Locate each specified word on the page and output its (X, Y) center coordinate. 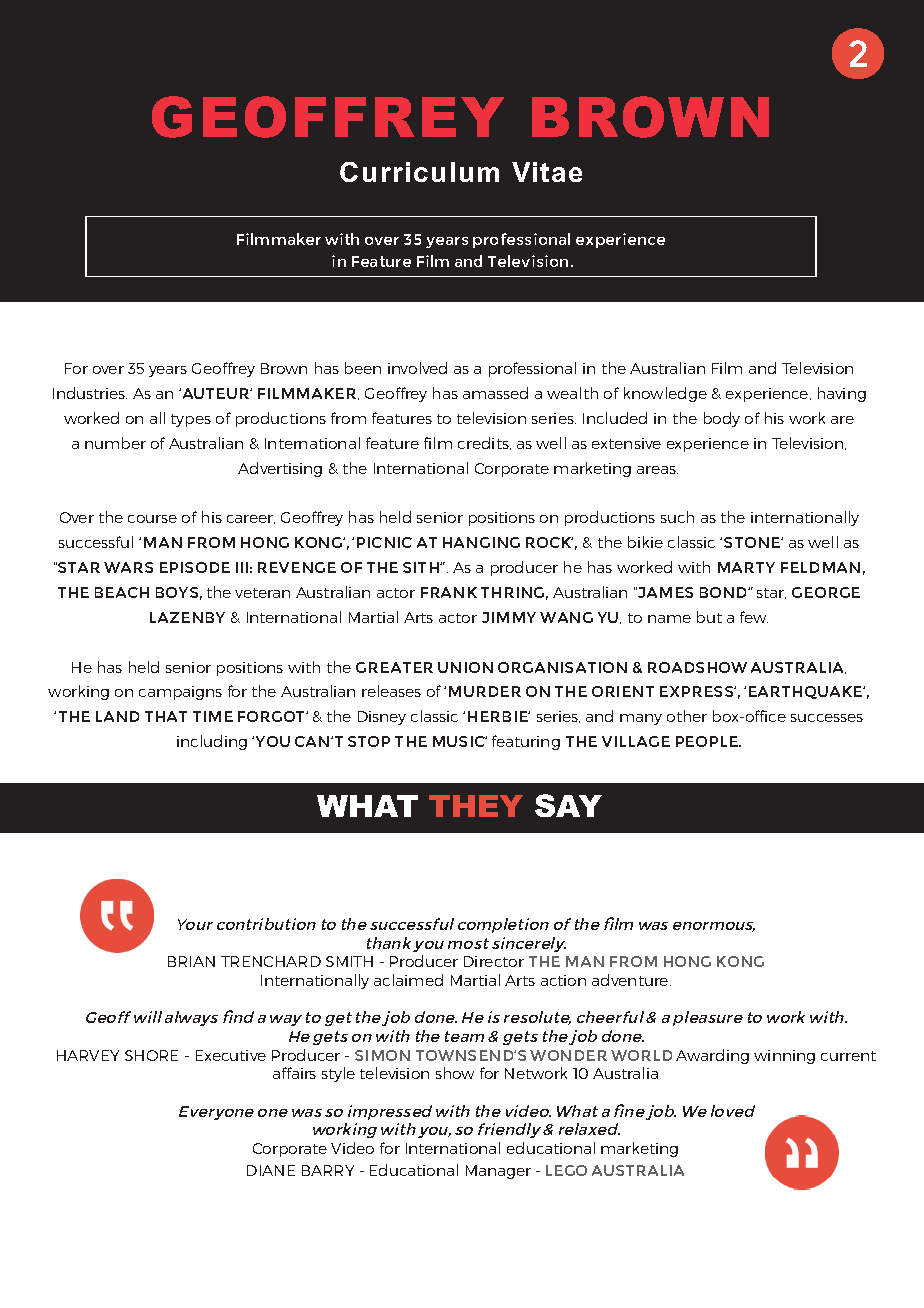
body (722, 419)
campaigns (180, 693)
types (191, 420)
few (754, 617)
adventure (631, 980)
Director (494, 961)
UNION (465, 667)
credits (484, 443)
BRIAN (191, 961)
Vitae (547, 172)
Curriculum (419, 172)
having (842, 394)
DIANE (271, 1170)
